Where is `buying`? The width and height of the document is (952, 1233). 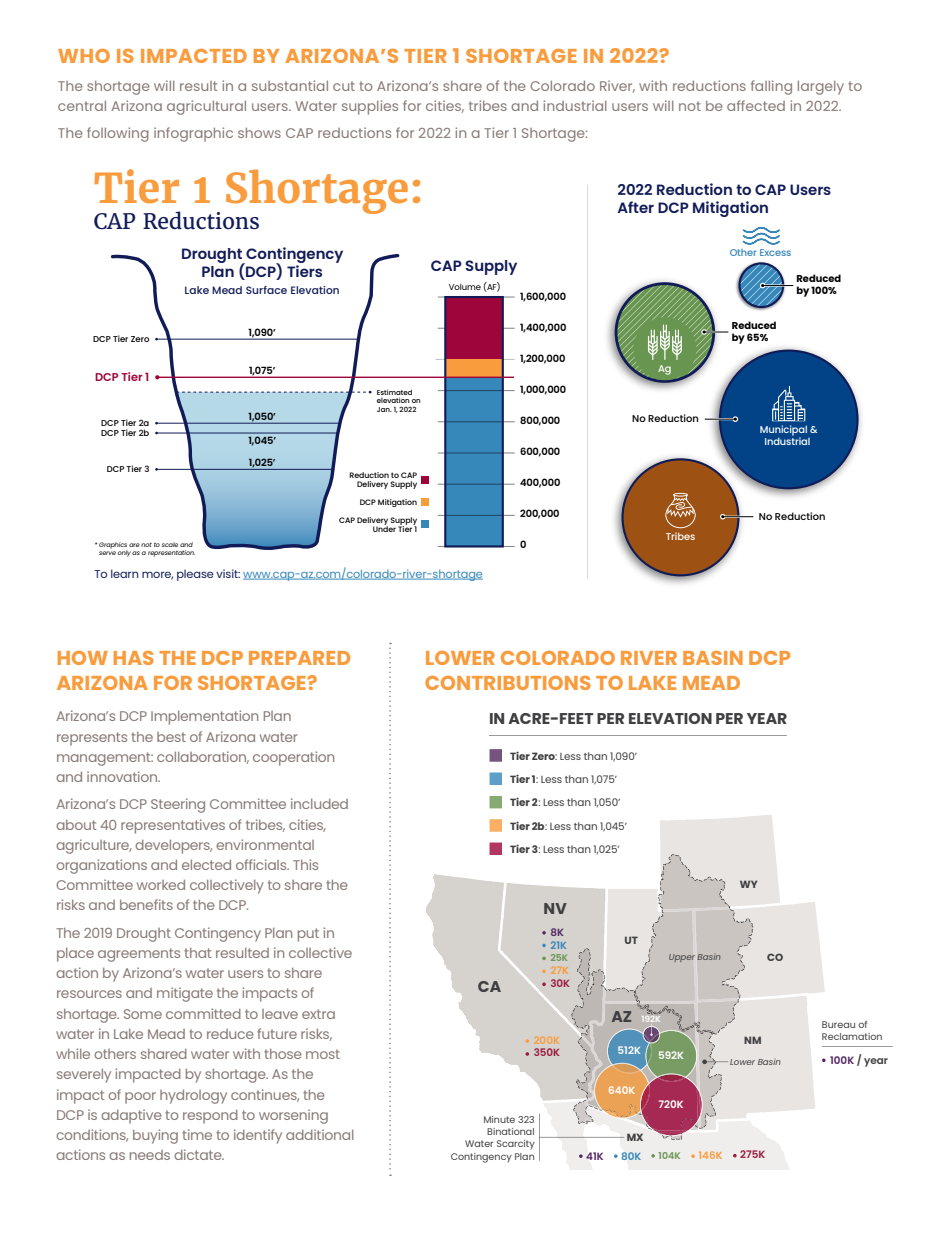
buying is located at coordinates (155, 1136).
